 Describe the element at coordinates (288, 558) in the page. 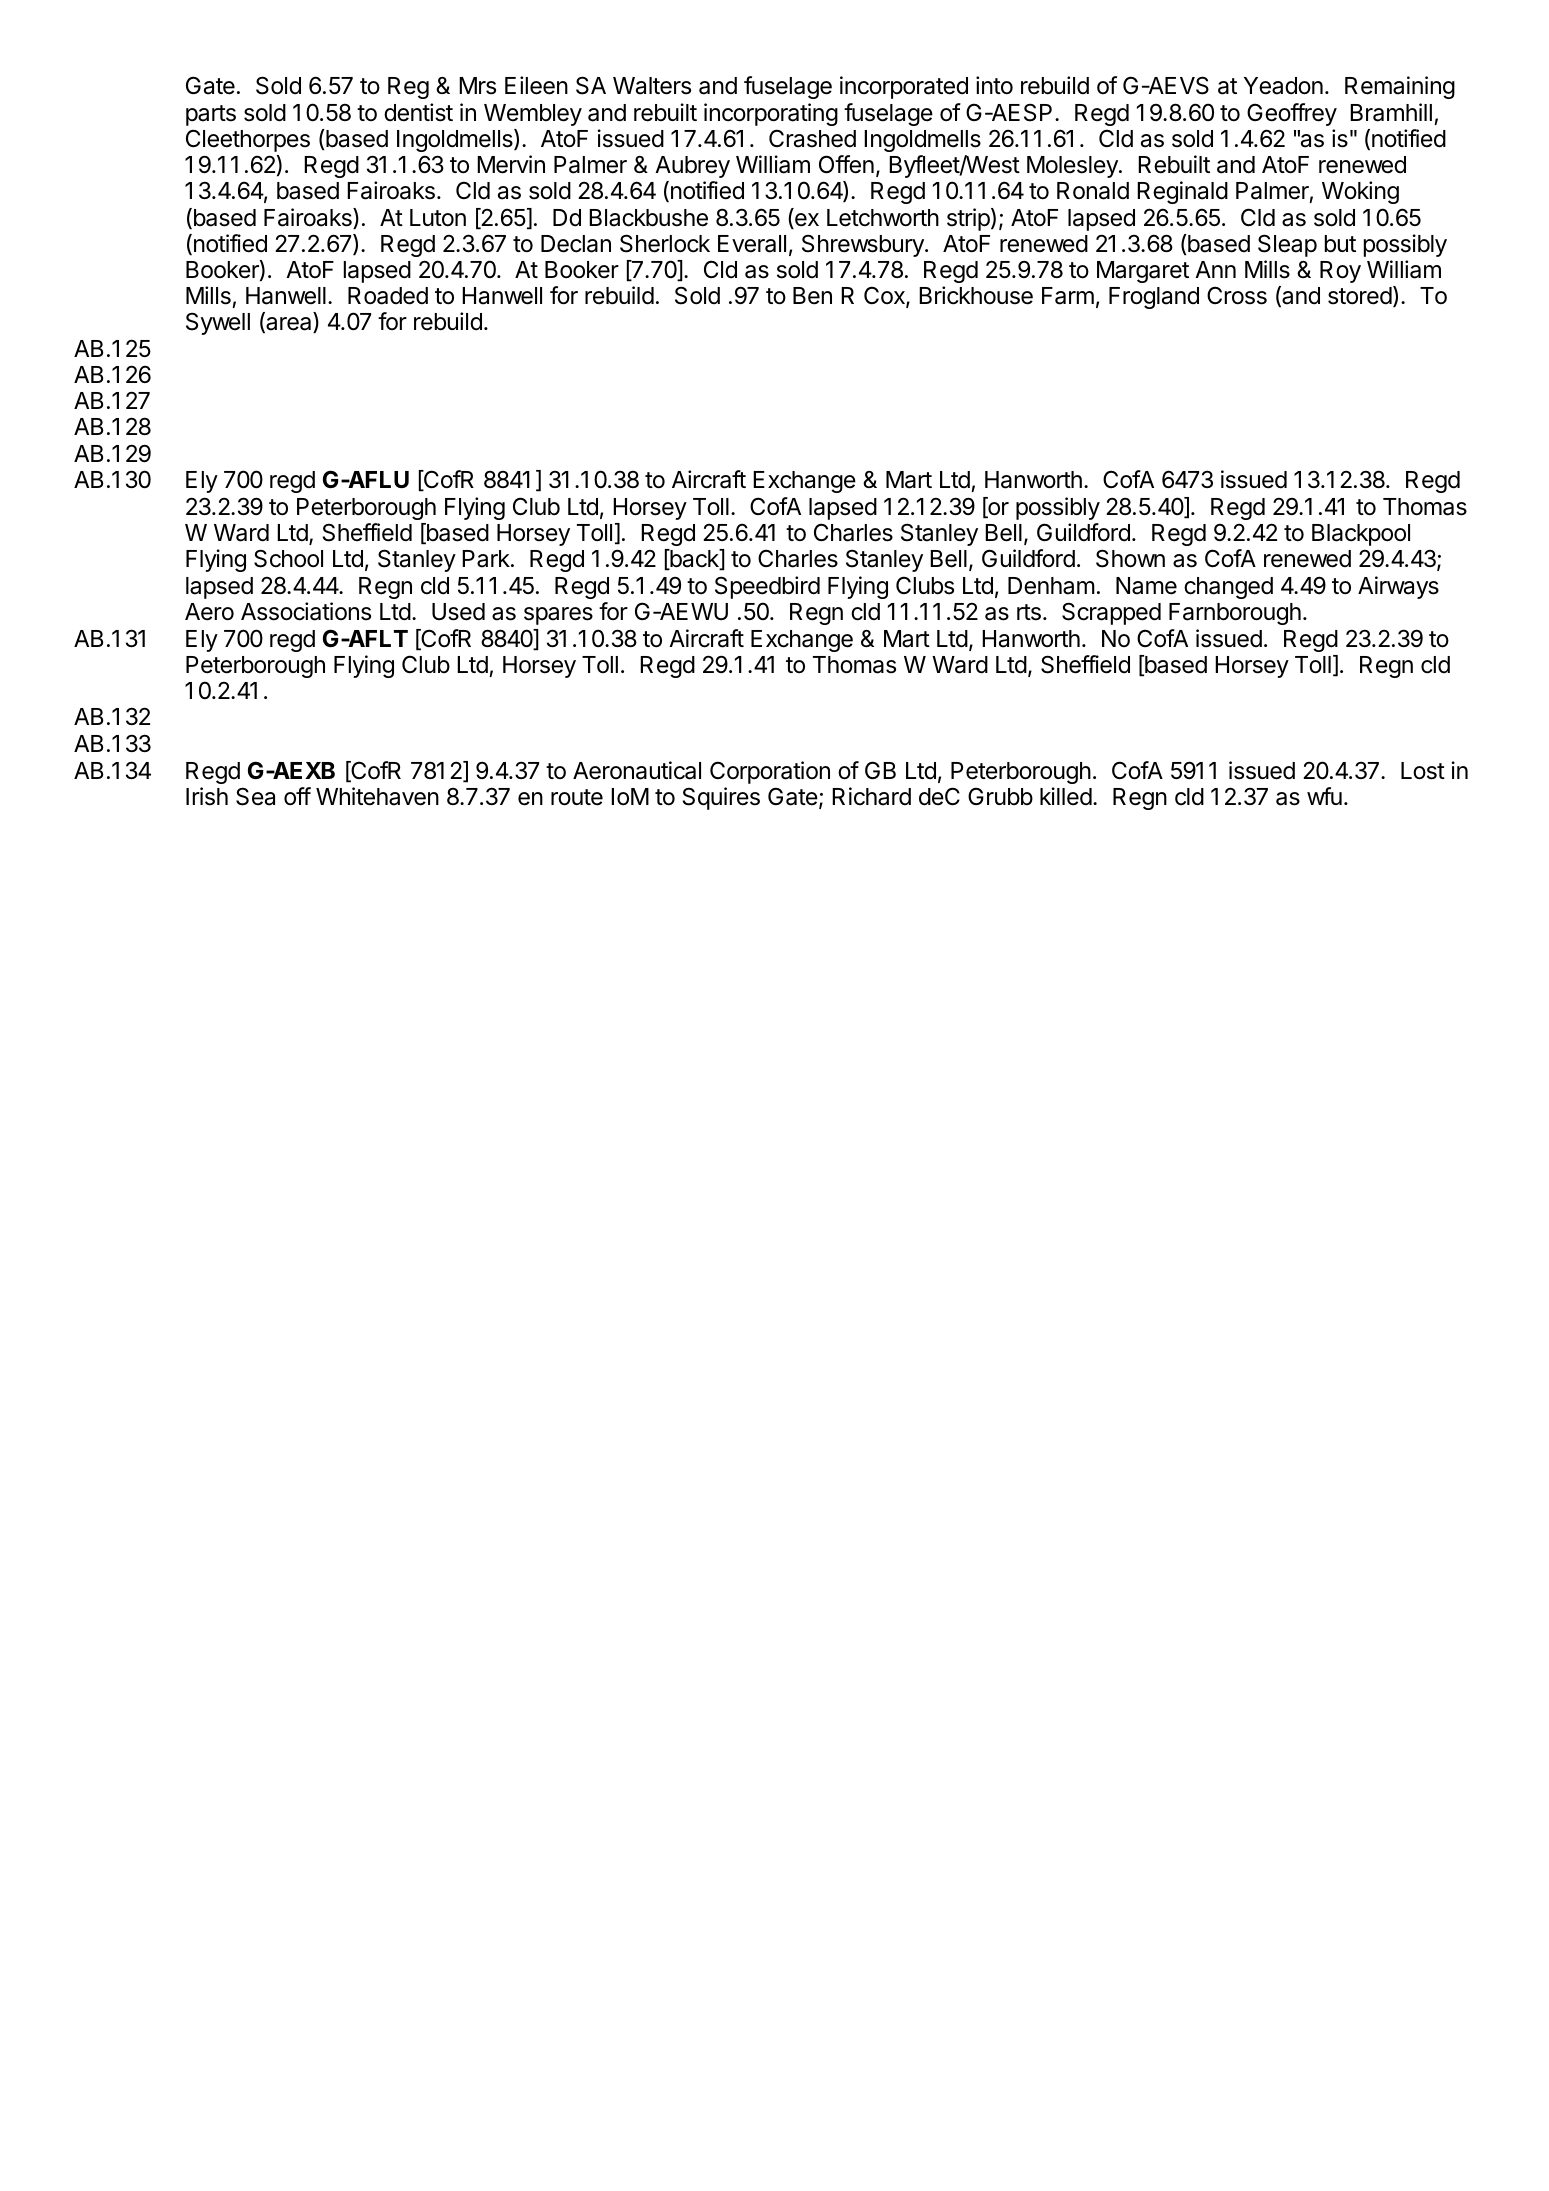

I see `School` at that location.
